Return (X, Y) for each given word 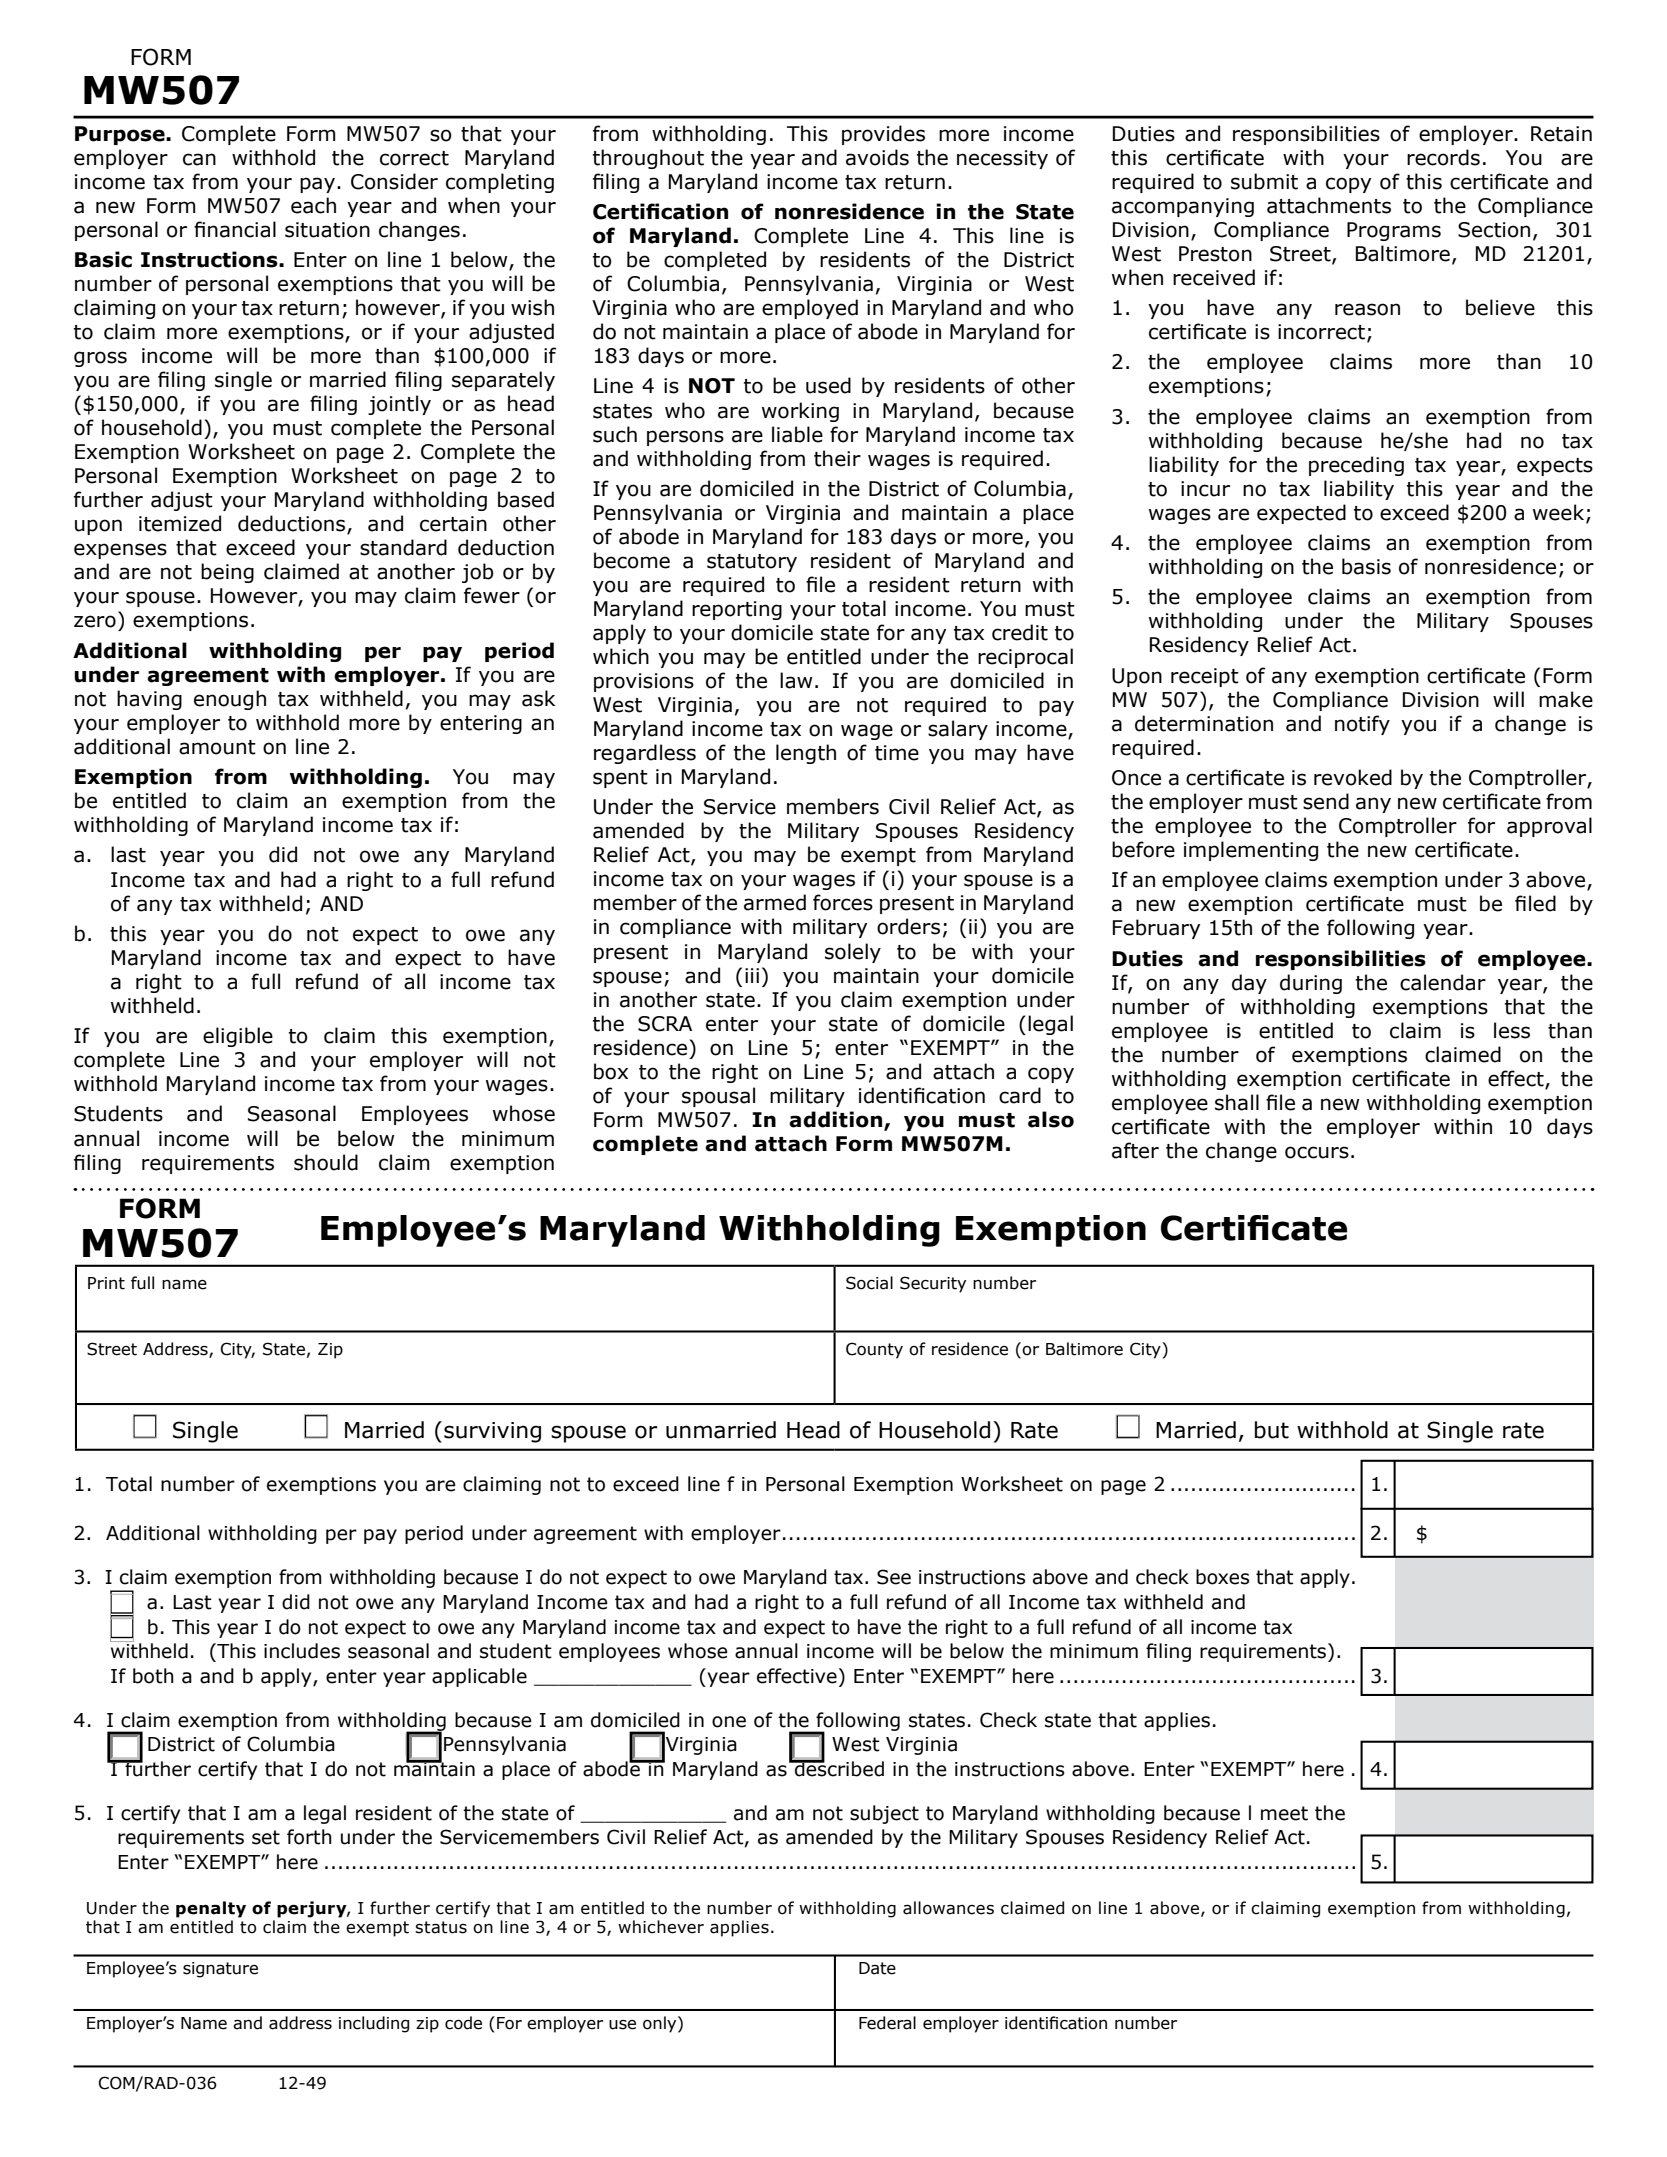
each (313, 205)
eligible (238, 1037)
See (894, 1577)
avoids (877, 157)
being (227, 573)
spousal (718, 1097)
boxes (1222, 1577)
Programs (1394, 231)
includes (302, 1651)
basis (1366, 566)
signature (220, 1970)
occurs (1317, 1152)
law (796, 680)
